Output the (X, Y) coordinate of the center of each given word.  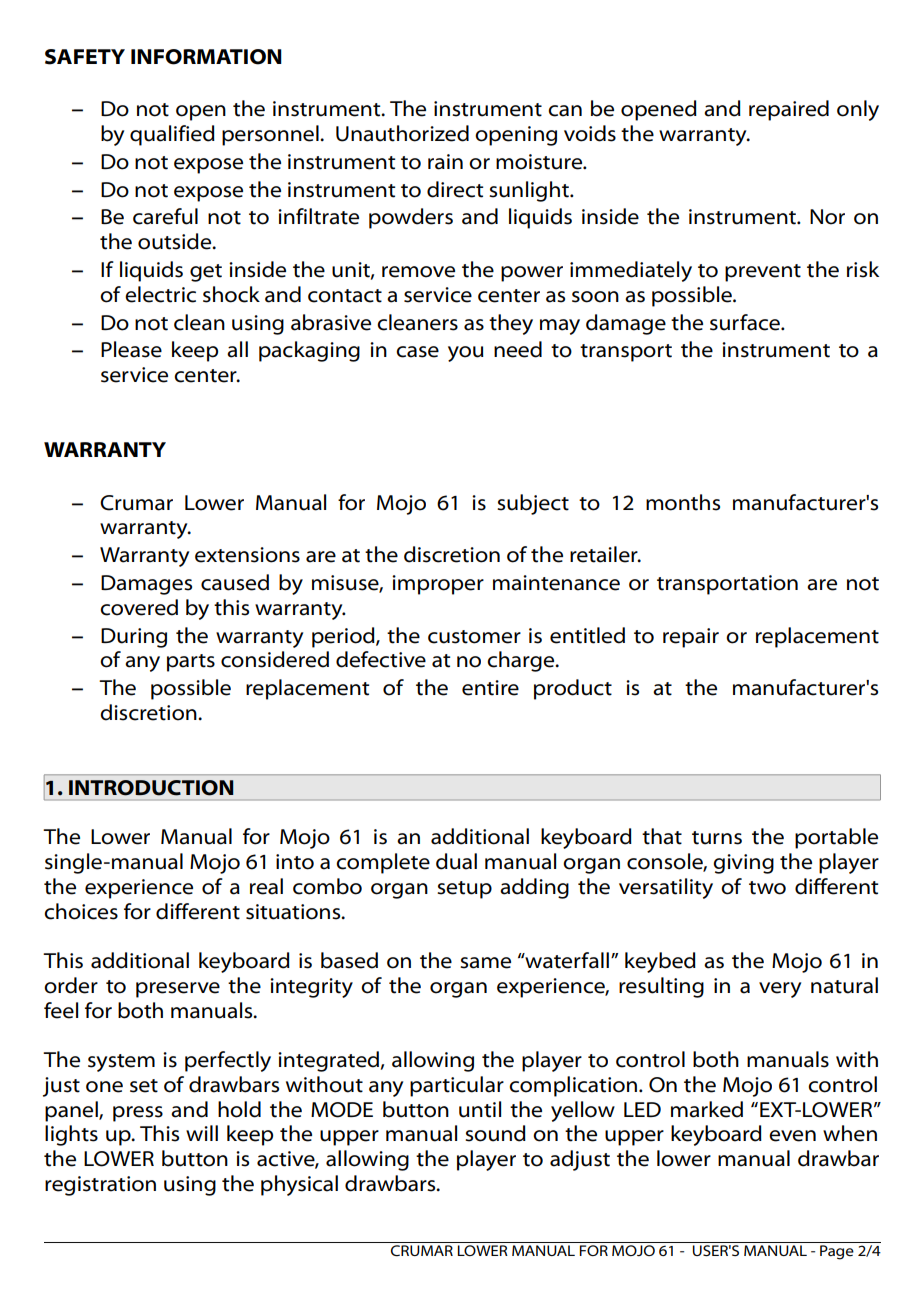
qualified (172, 135)
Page (837, 1252)
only (858, 110)
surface (746, 322)
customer (474, 637)
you (466, 354)
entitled (587, 635)
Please (131, 349)
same (485, 963)
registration (100, 1186)
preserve (178, 990)
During (134, 638)
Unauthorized (402, 133)
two (767, 888)
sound (495, 1133)
